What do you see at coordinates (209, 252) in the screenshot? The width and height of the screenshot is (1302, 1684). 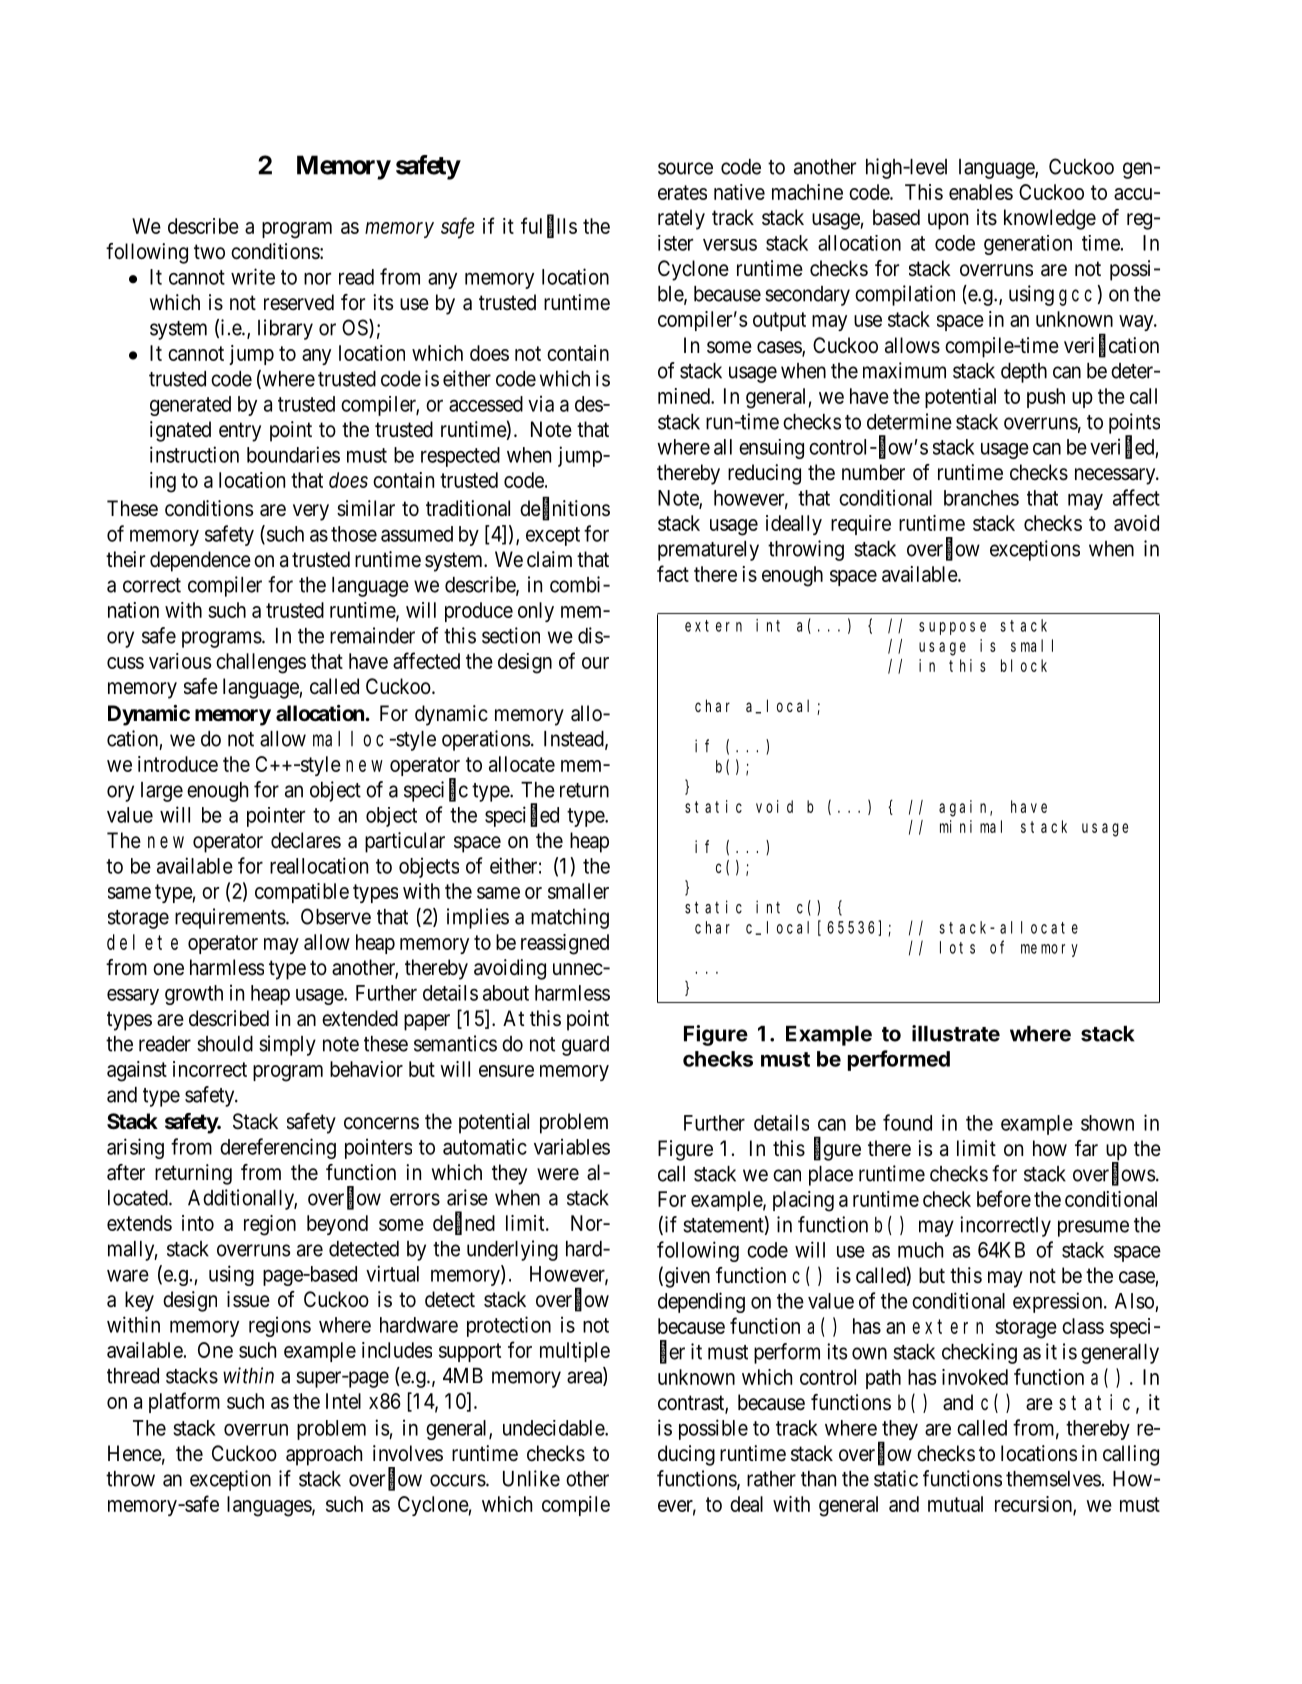 I see `two` at bounding box center [209, 252].
